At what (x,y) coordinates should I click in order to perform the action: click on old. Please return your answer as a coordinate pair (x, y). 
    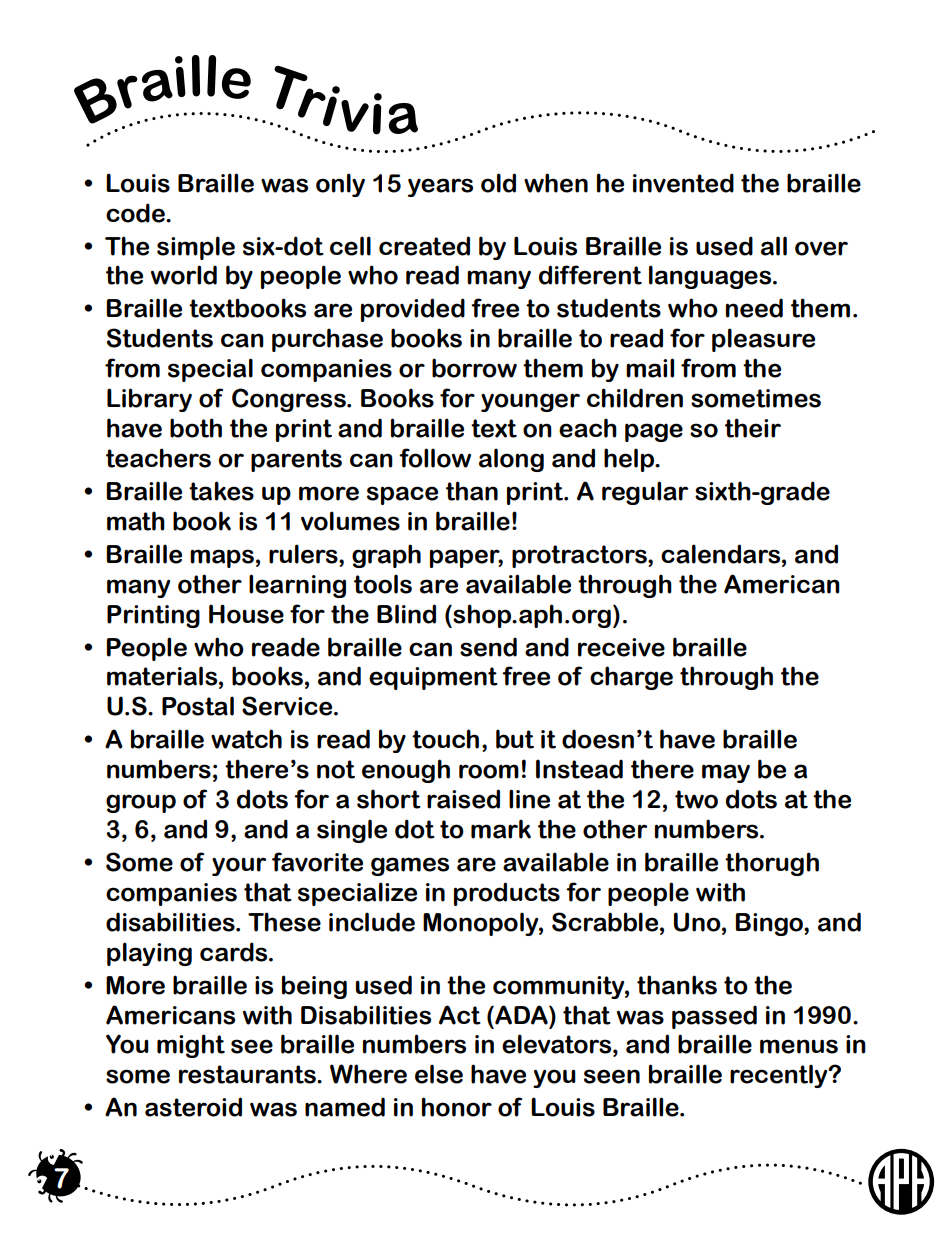
    Looking at the image, I should click on (498, 183).
